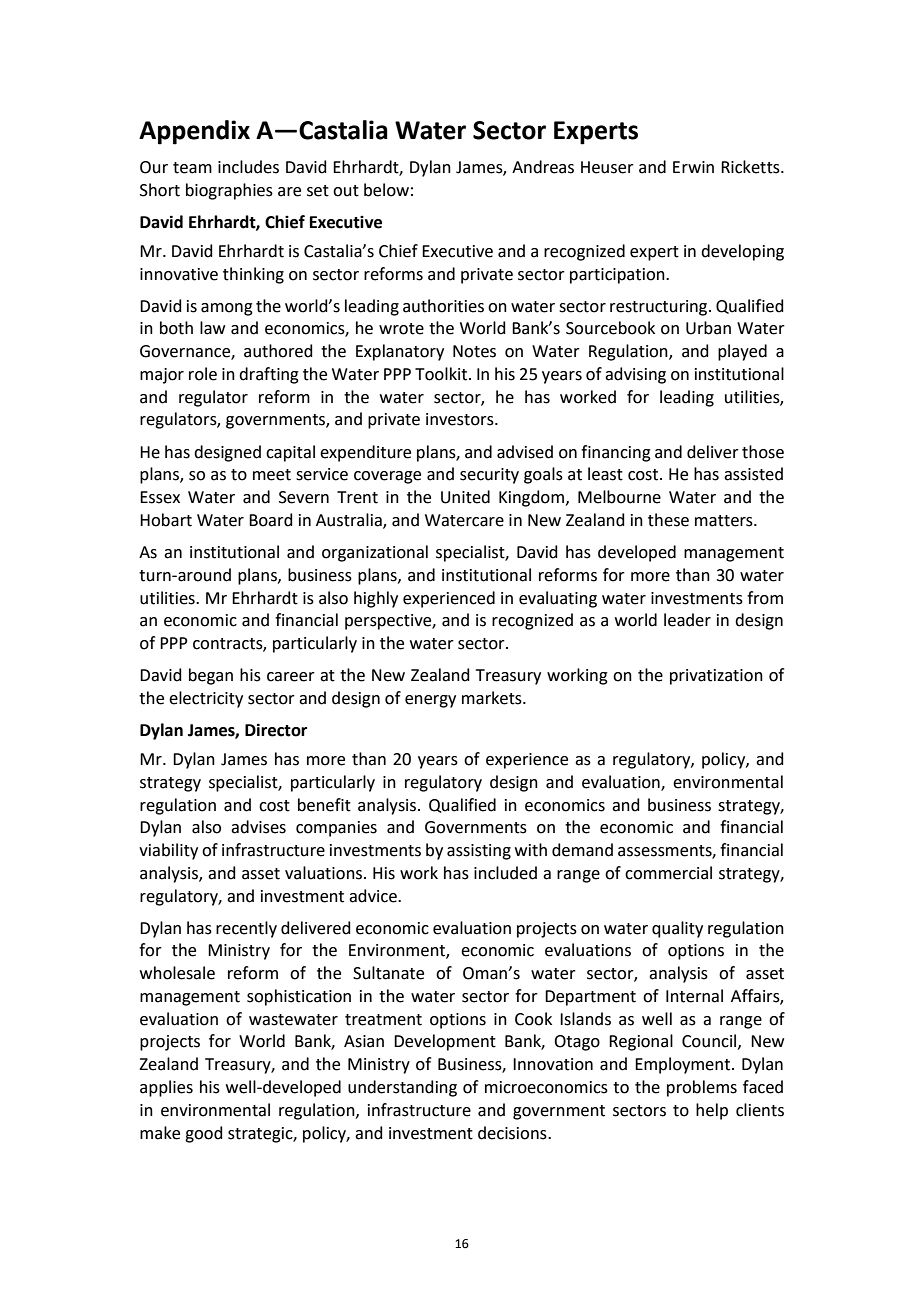 The image size is (924, 1308). I want to click on good, so click(204, 1134).
